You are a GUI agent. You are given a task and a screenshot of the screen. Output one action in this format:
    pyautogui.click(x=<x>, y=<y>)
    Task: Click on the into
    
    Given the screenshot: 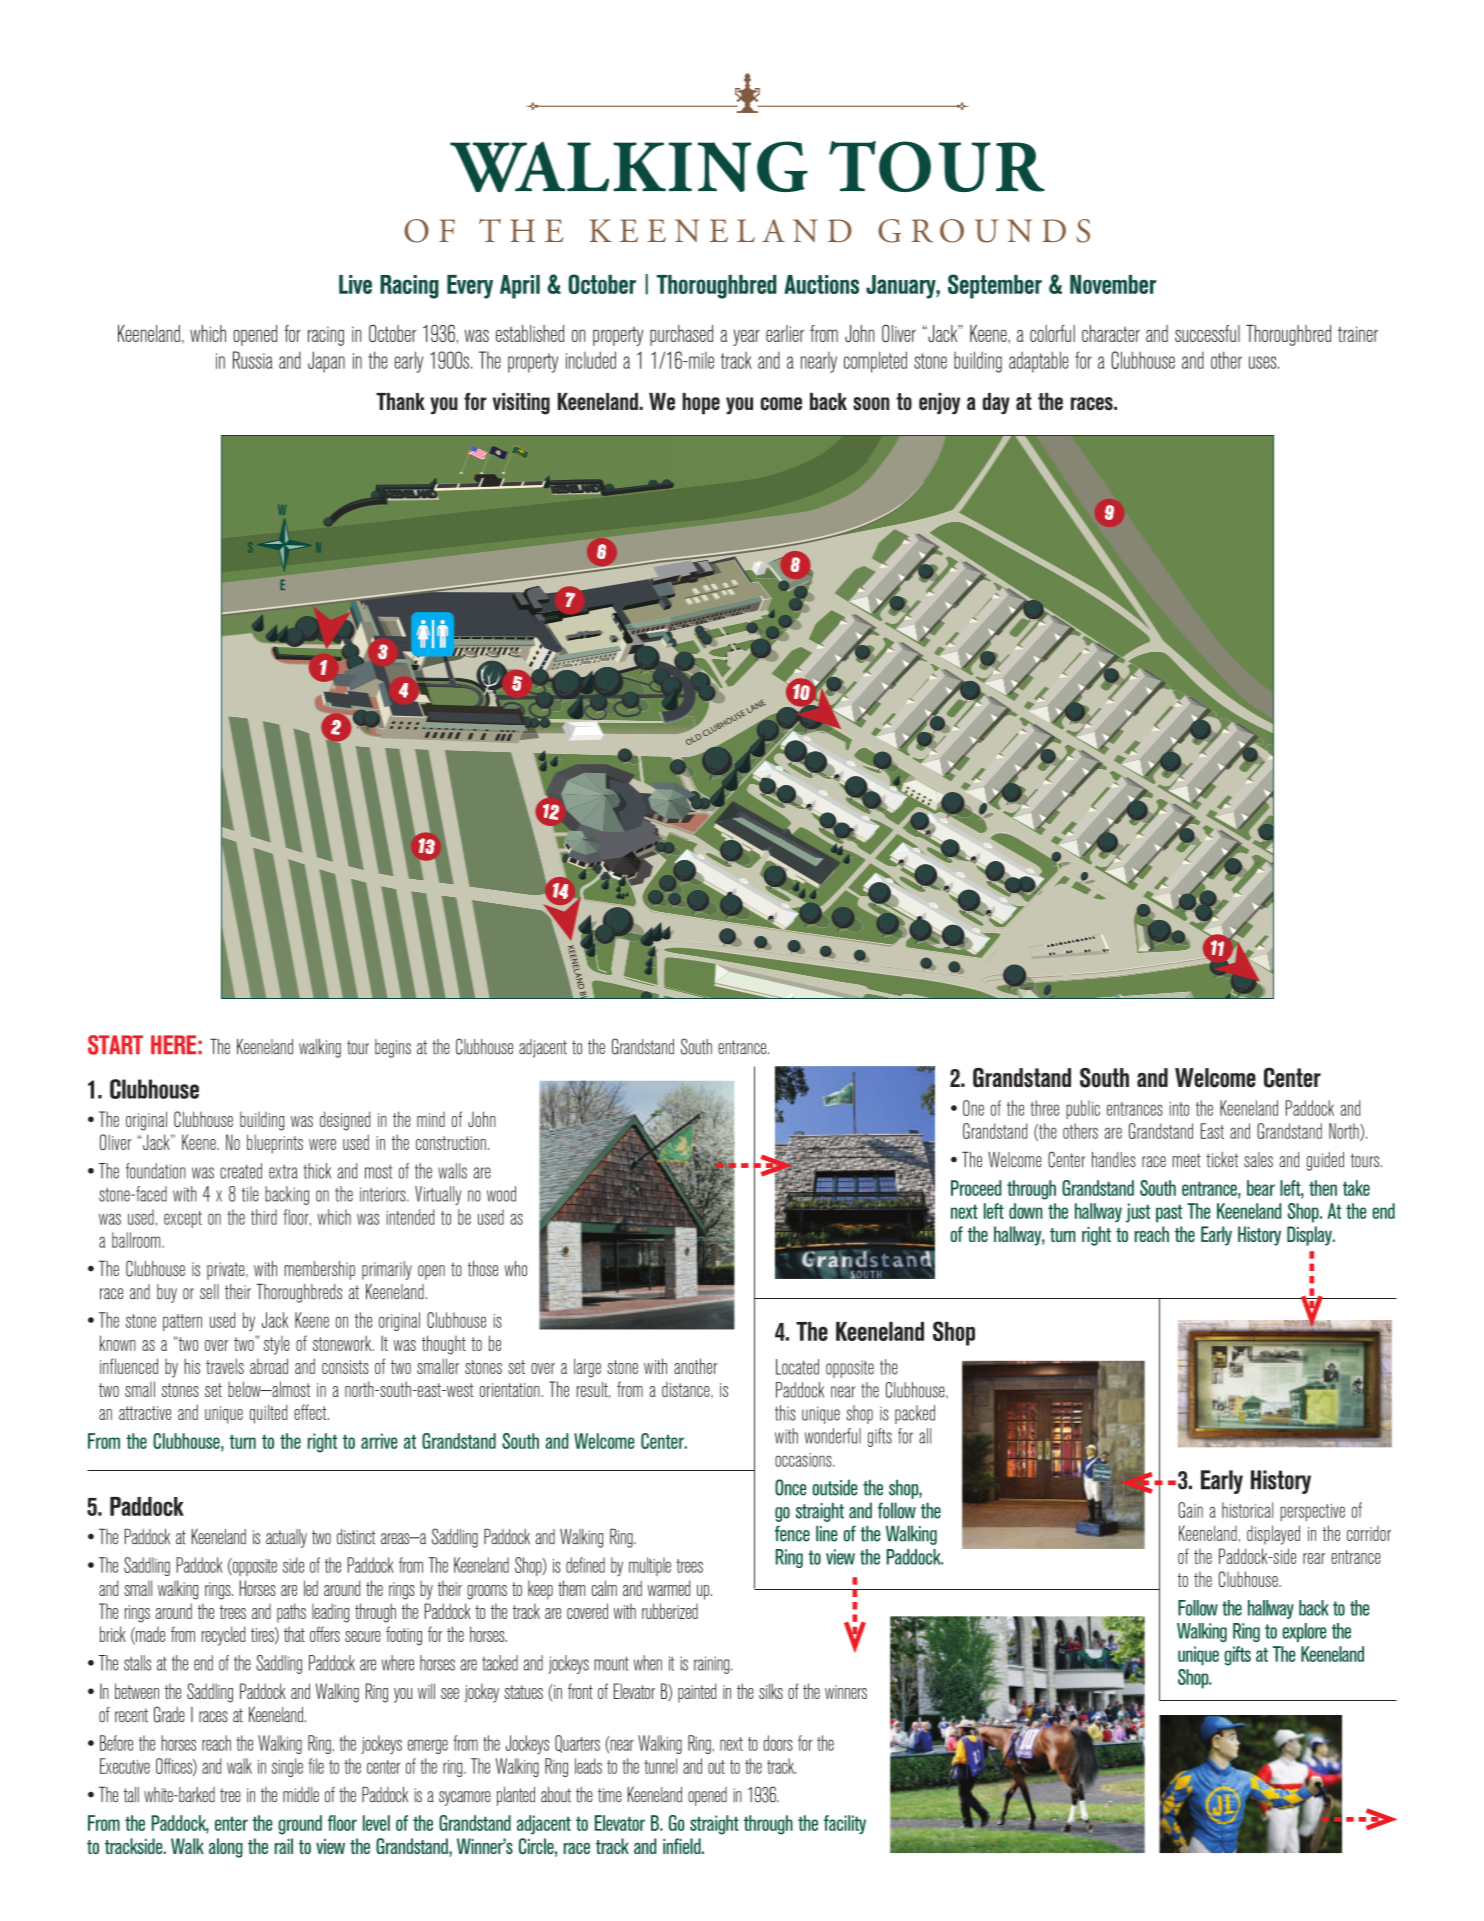 What is the action you would take?
    pyautogui.click(x=1179, y=1109)
